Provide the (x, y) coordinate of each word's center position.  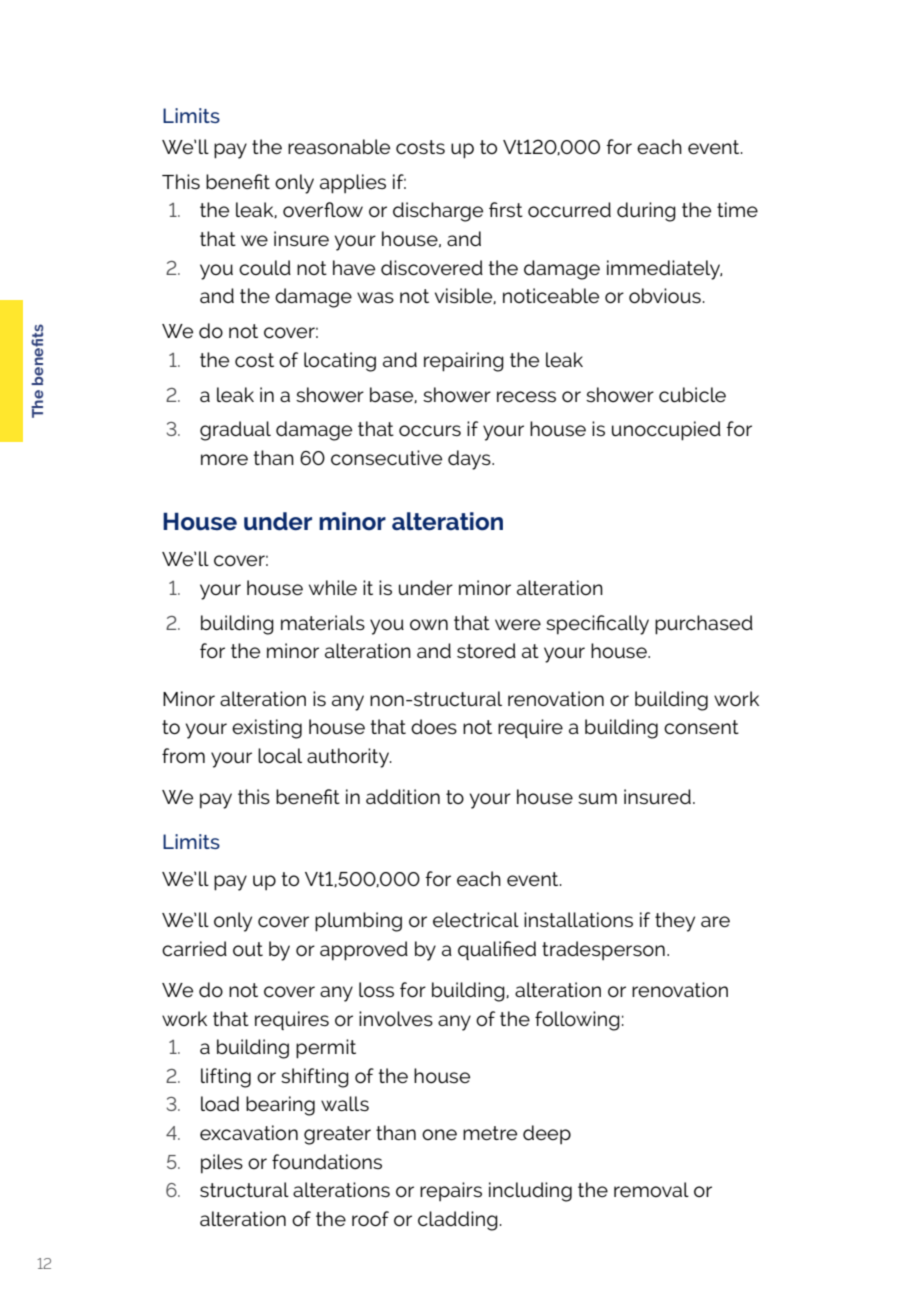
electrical (476, 919)
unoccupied (666, 431)
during (646, 212)
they (675, 922)
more (224, 459)
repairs (451, 1191)
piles (222, 1164)
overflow (323, 210)
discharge (438, 212)
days (470, 460)
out (248, 949)
